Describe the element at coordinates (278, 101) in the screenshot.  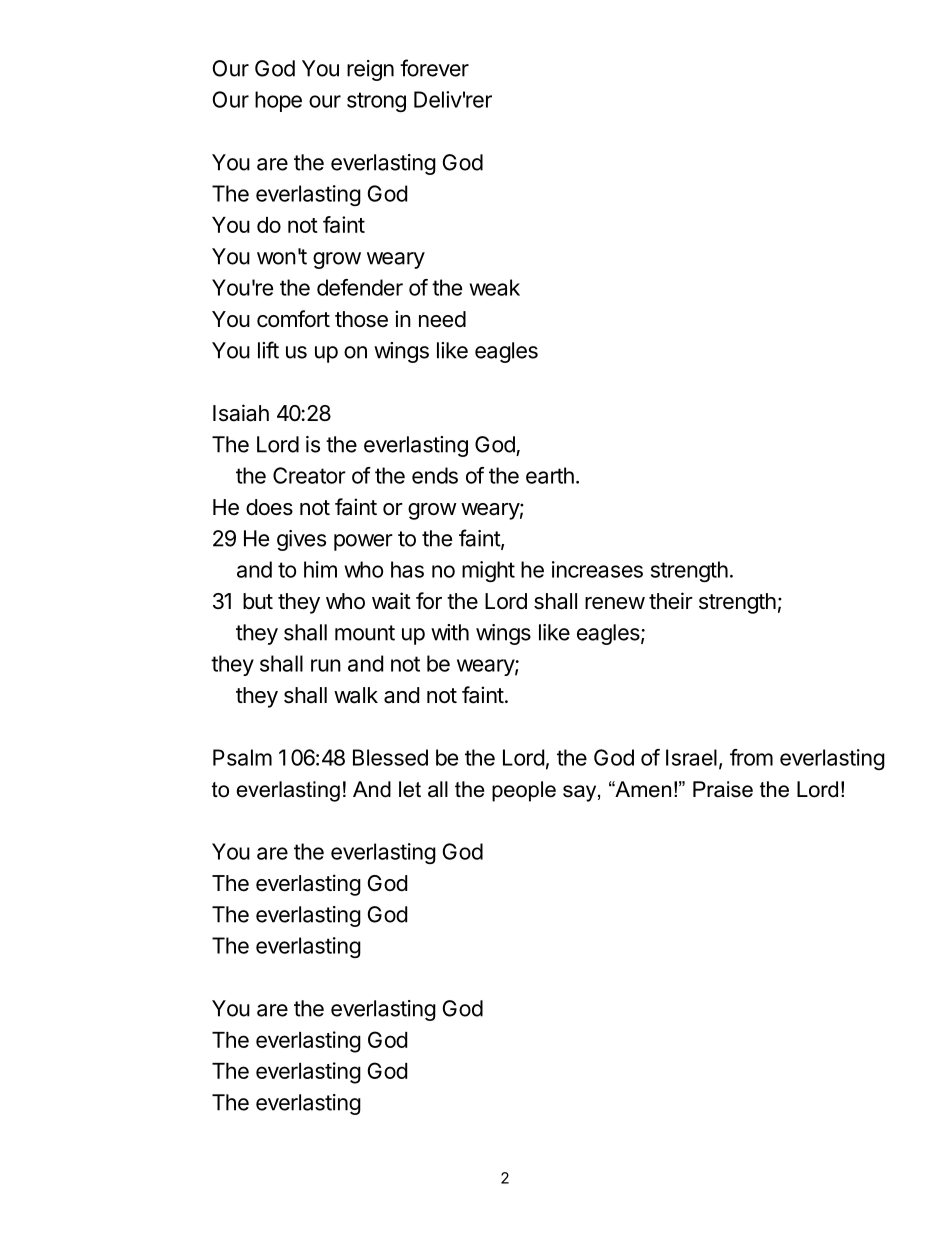
I see `hope` at that location.
